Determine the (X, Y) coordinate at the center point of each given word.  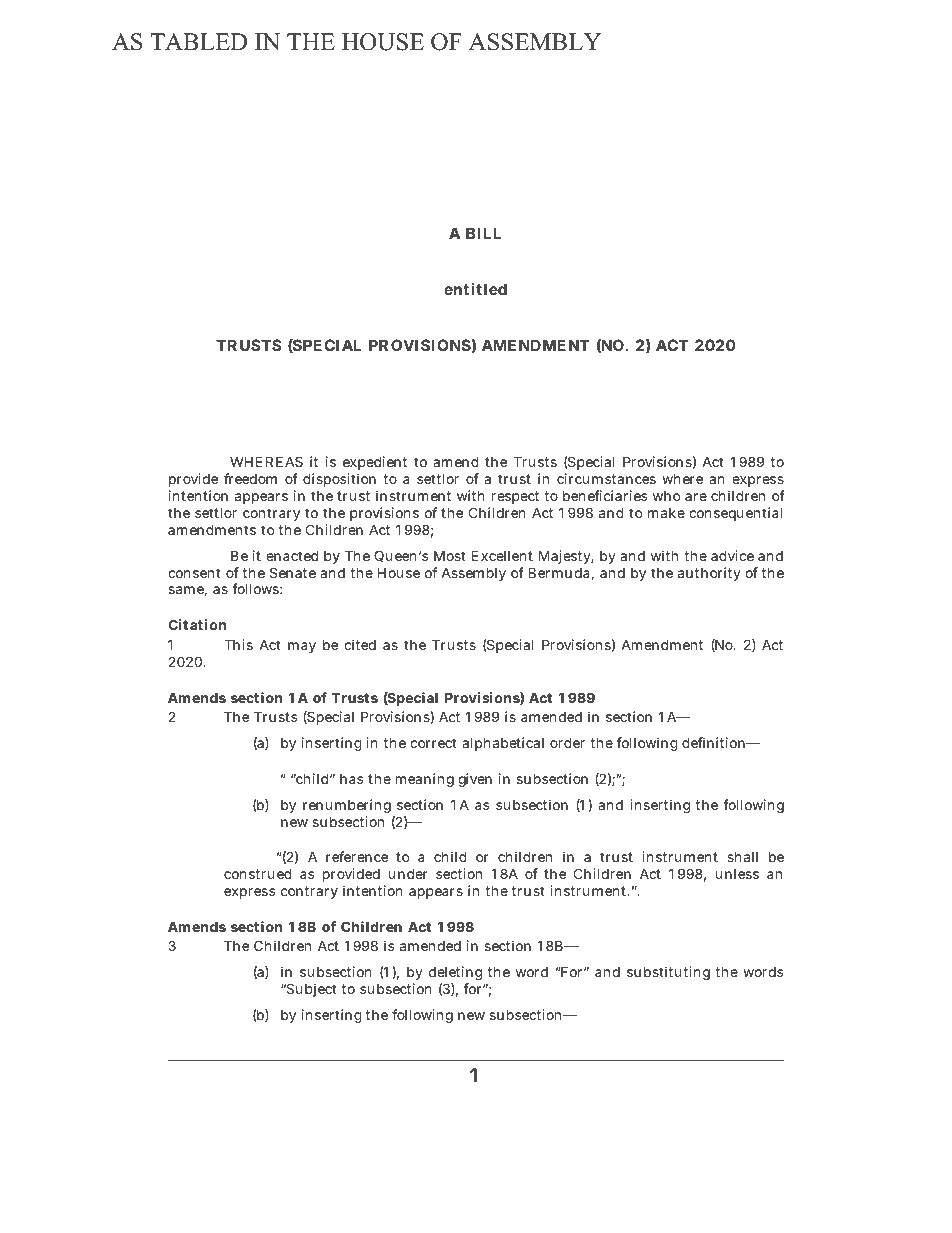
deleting (457, 975)
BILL (483, 233)
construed (258, 873)
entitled (475, 289)
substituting (668, 973)
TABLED (198, 41)
